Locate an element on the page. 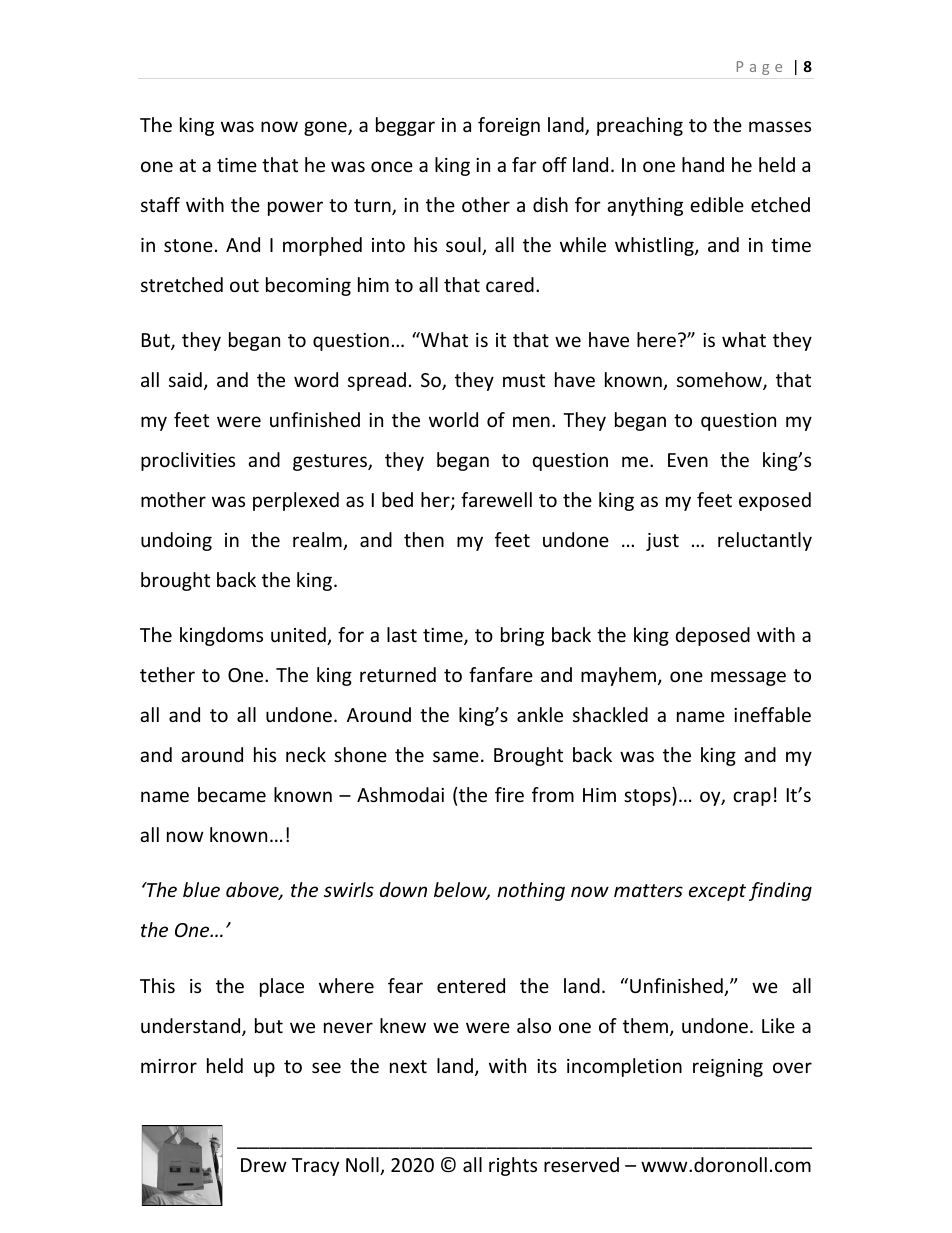 This image has height=1233, width=952. gone is located at coordinates (326, 128).
